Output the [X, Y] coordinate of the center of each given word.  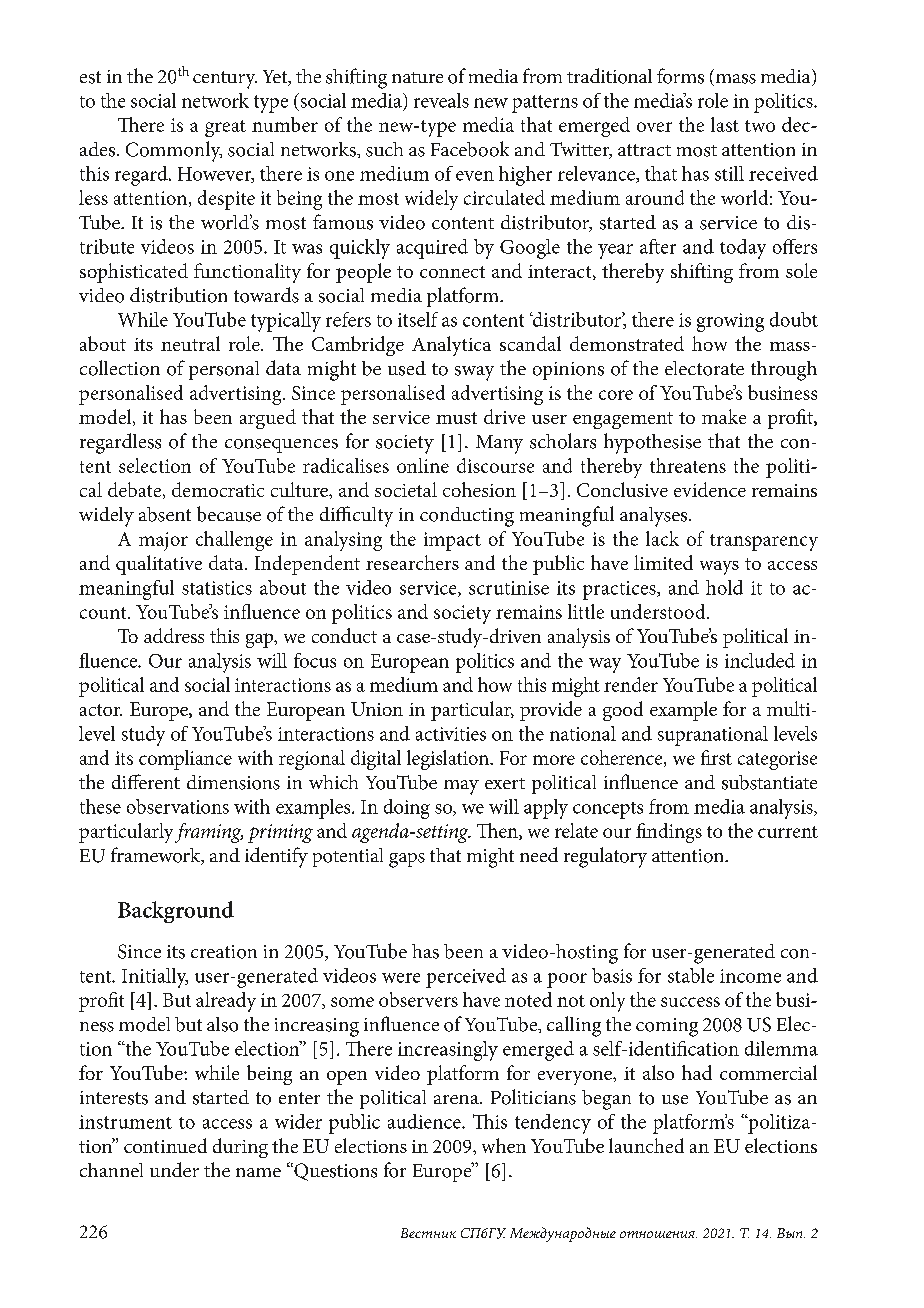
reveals [441, 100]
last [725, 124]
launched [646, 1145]
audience [425, 1121]
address [174, 635]
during [240, 1148]
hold [724, 587]
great [225, 128]
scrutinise [509, 588]
